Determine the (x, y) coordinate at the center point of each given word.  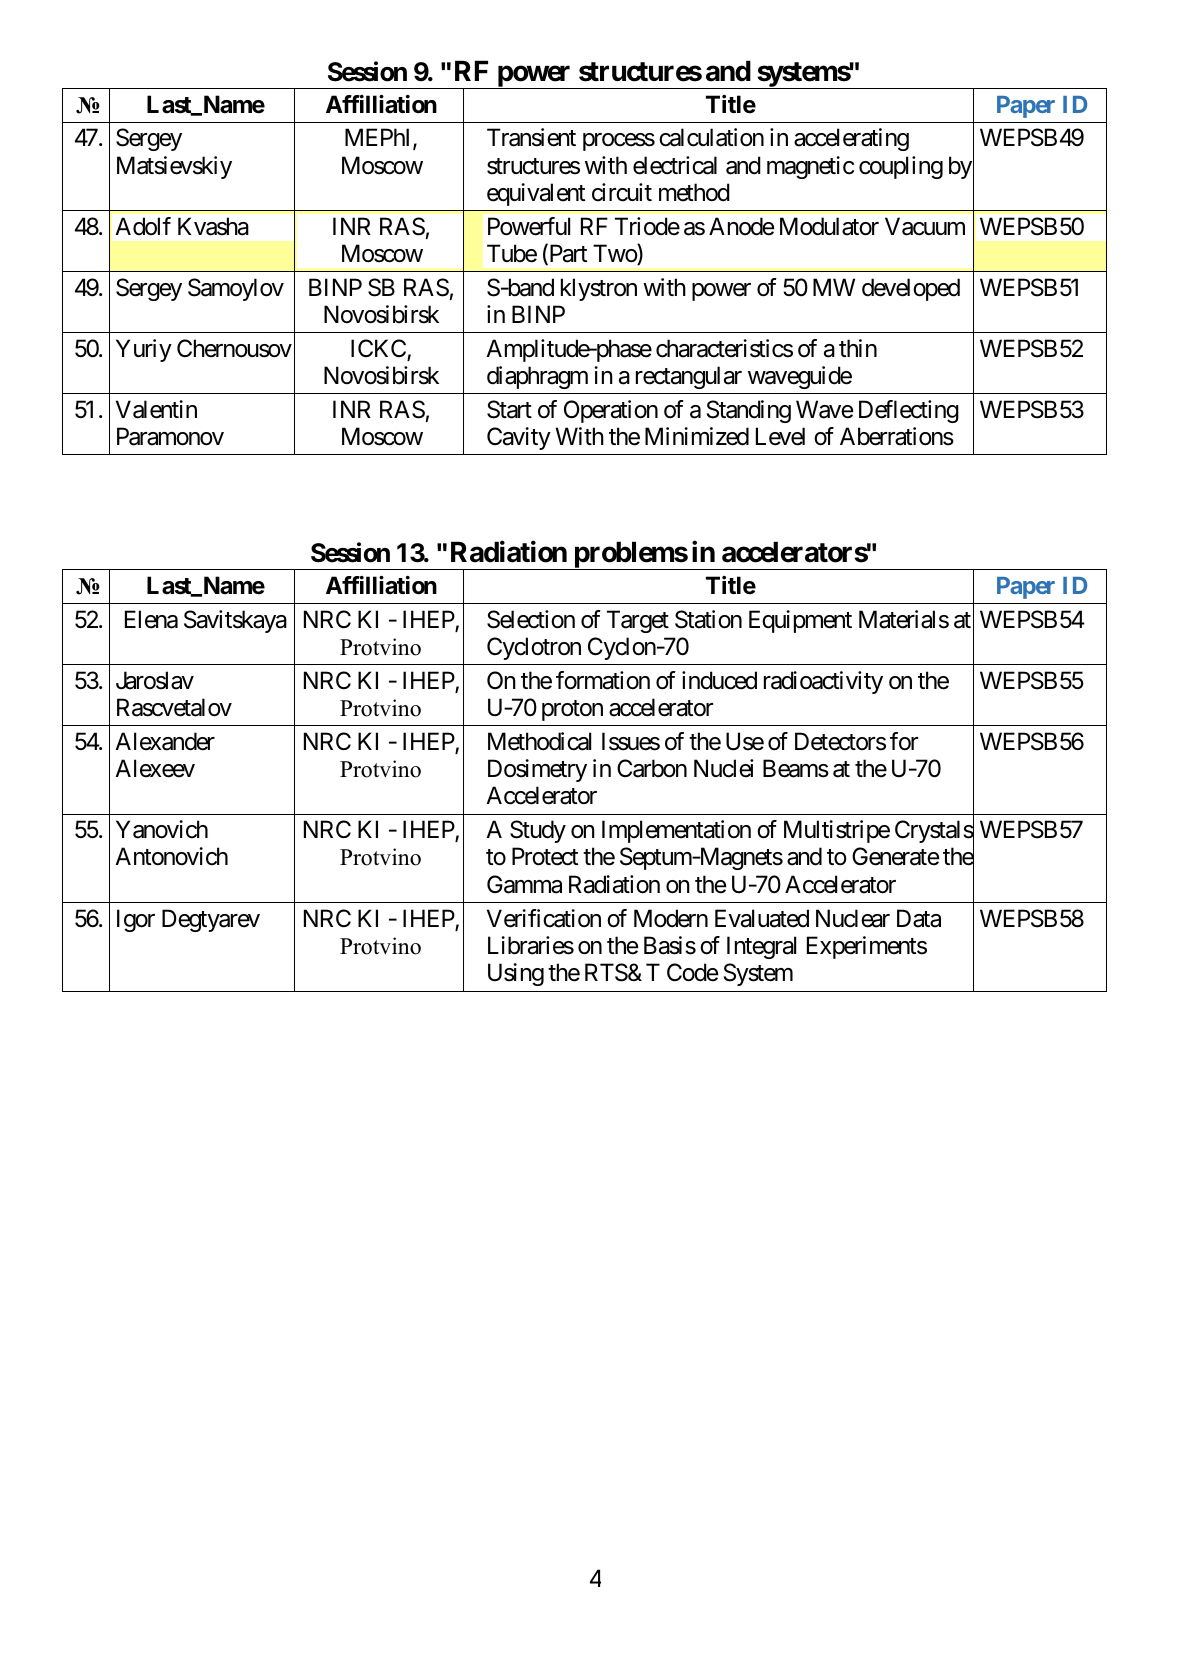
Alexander (165, 741)
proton (572, 710)
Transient (531, 137)
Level (780, 436)
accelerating (851, 139)
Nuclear (853, 918)
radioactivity (823, 682)
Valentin (156, 409)
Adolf (143, 226)
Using (516, 974)
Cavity (519, 438)
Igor (136, 920)
